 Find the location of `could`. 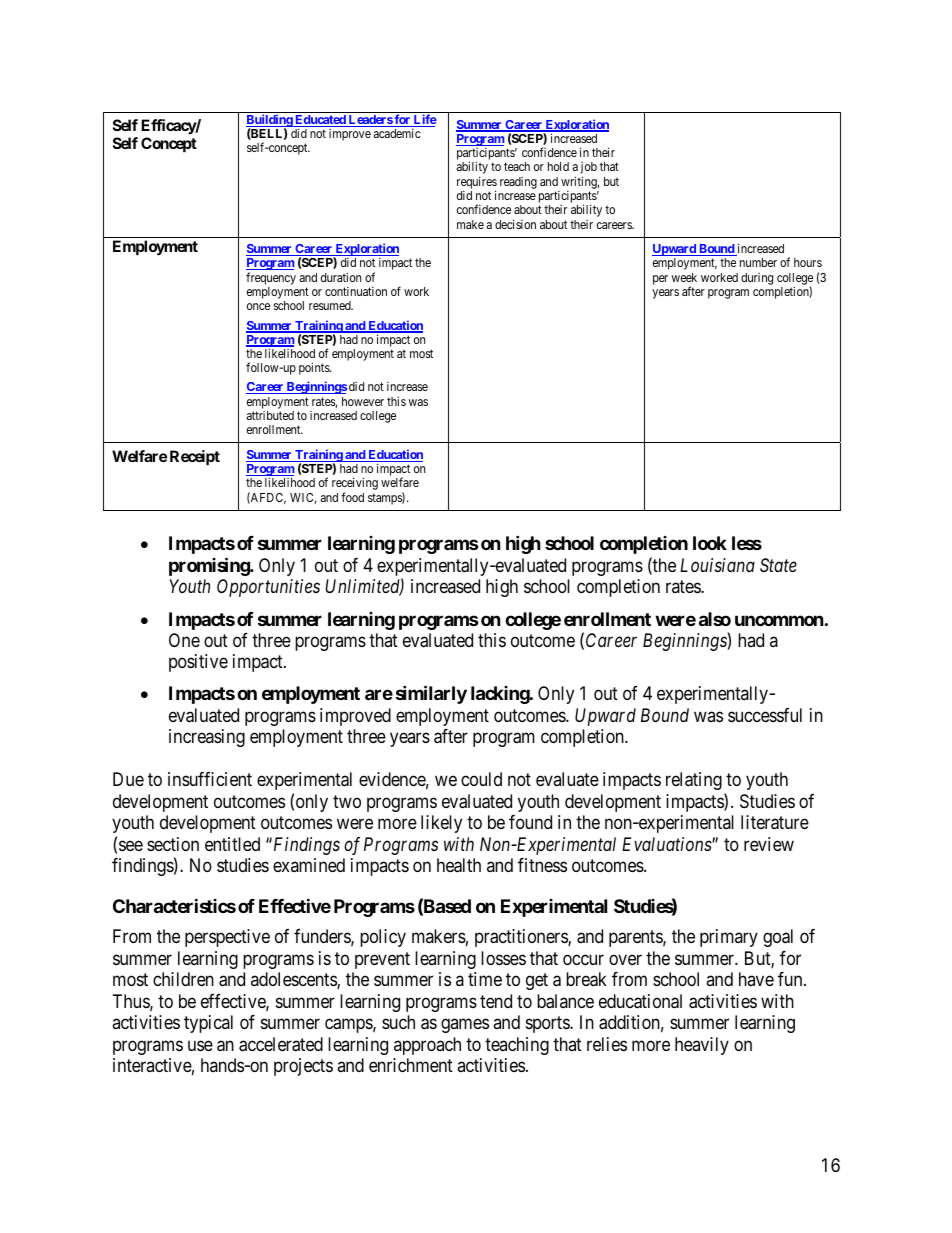

could is located at coordinates (481, 779).
